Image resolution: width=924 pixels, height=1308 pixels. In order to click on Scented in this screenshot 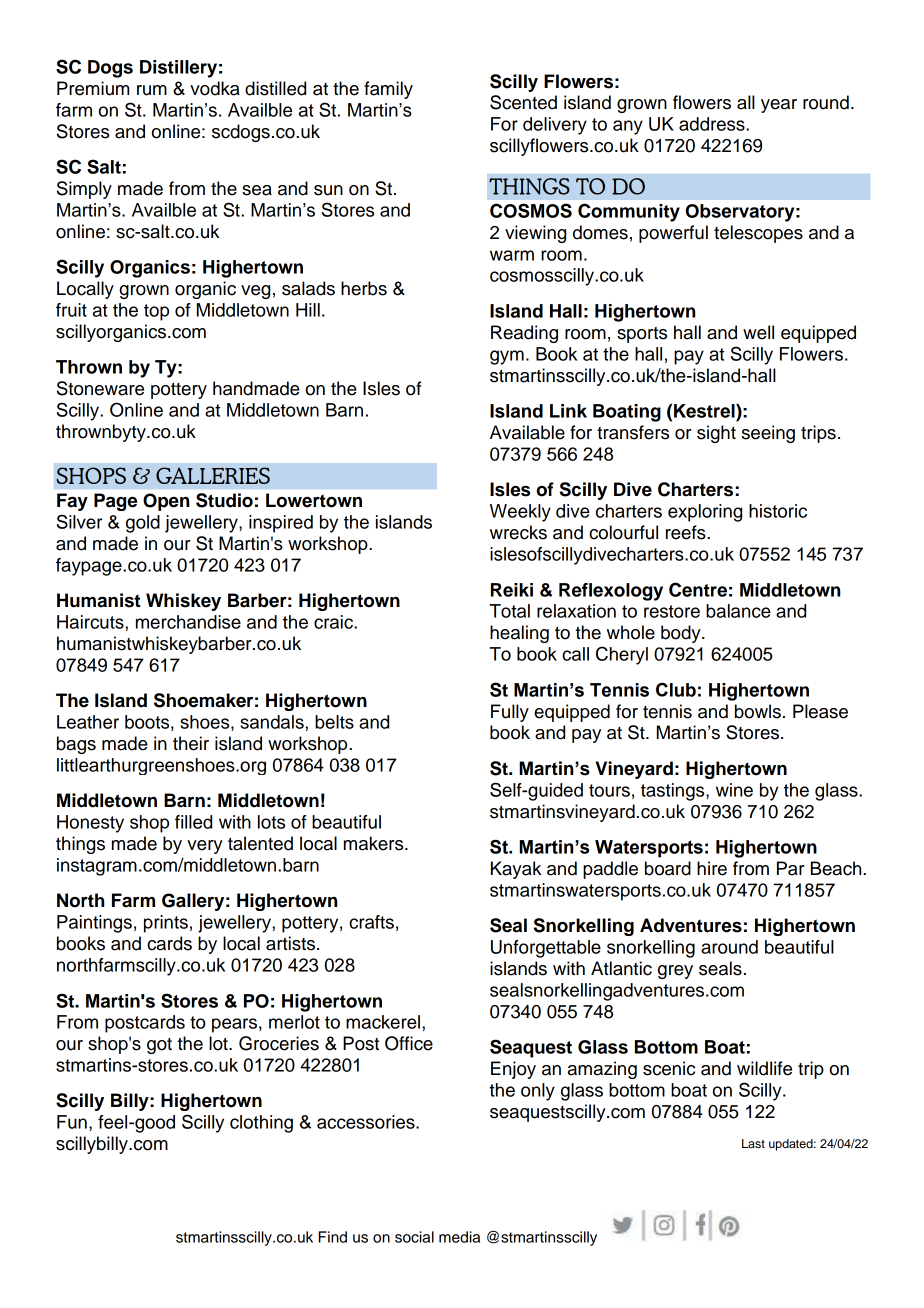, I will do `click(523, 102)`.
